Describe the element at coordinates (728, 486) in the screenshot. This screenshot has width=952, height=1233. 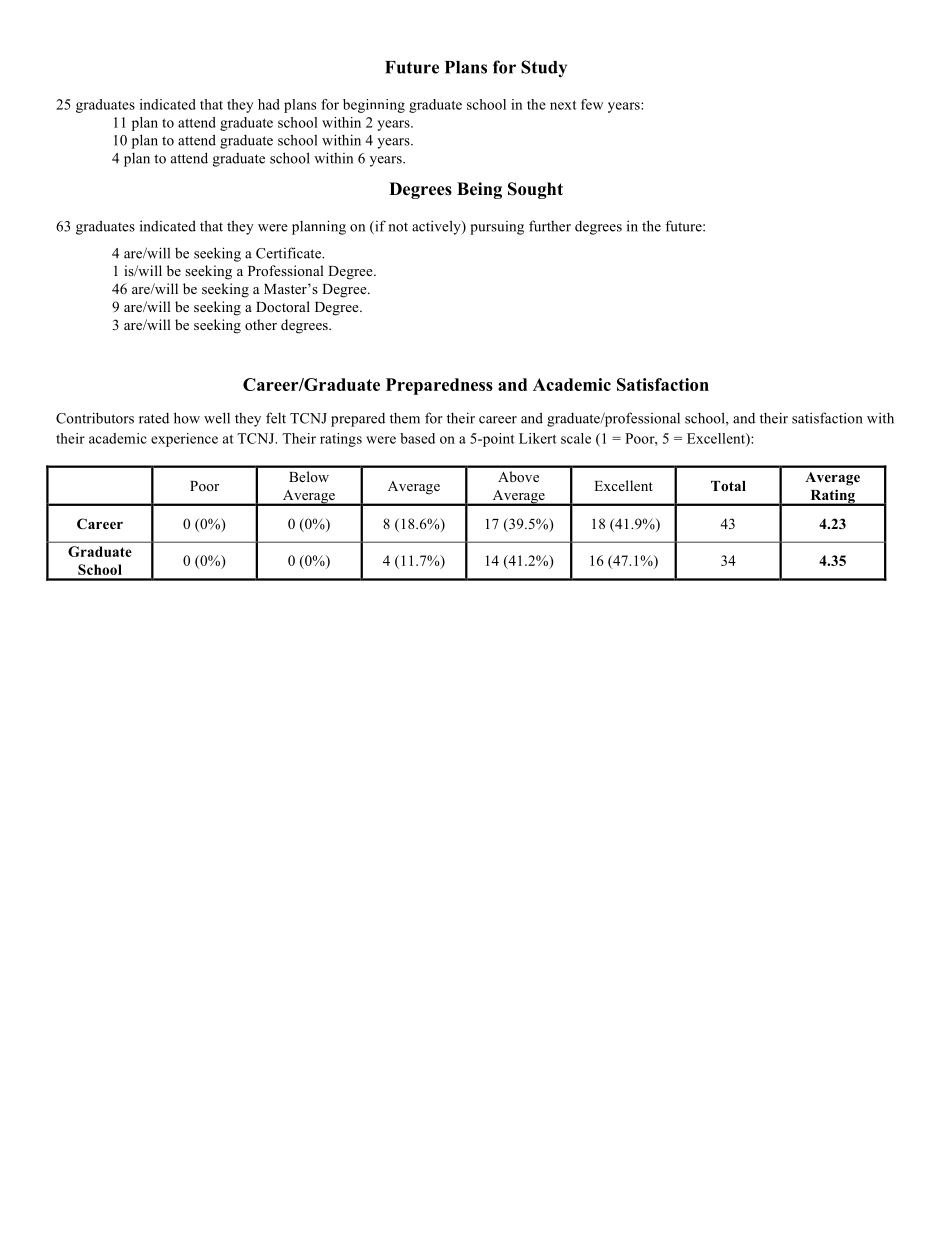
I see `Total` at that location.
